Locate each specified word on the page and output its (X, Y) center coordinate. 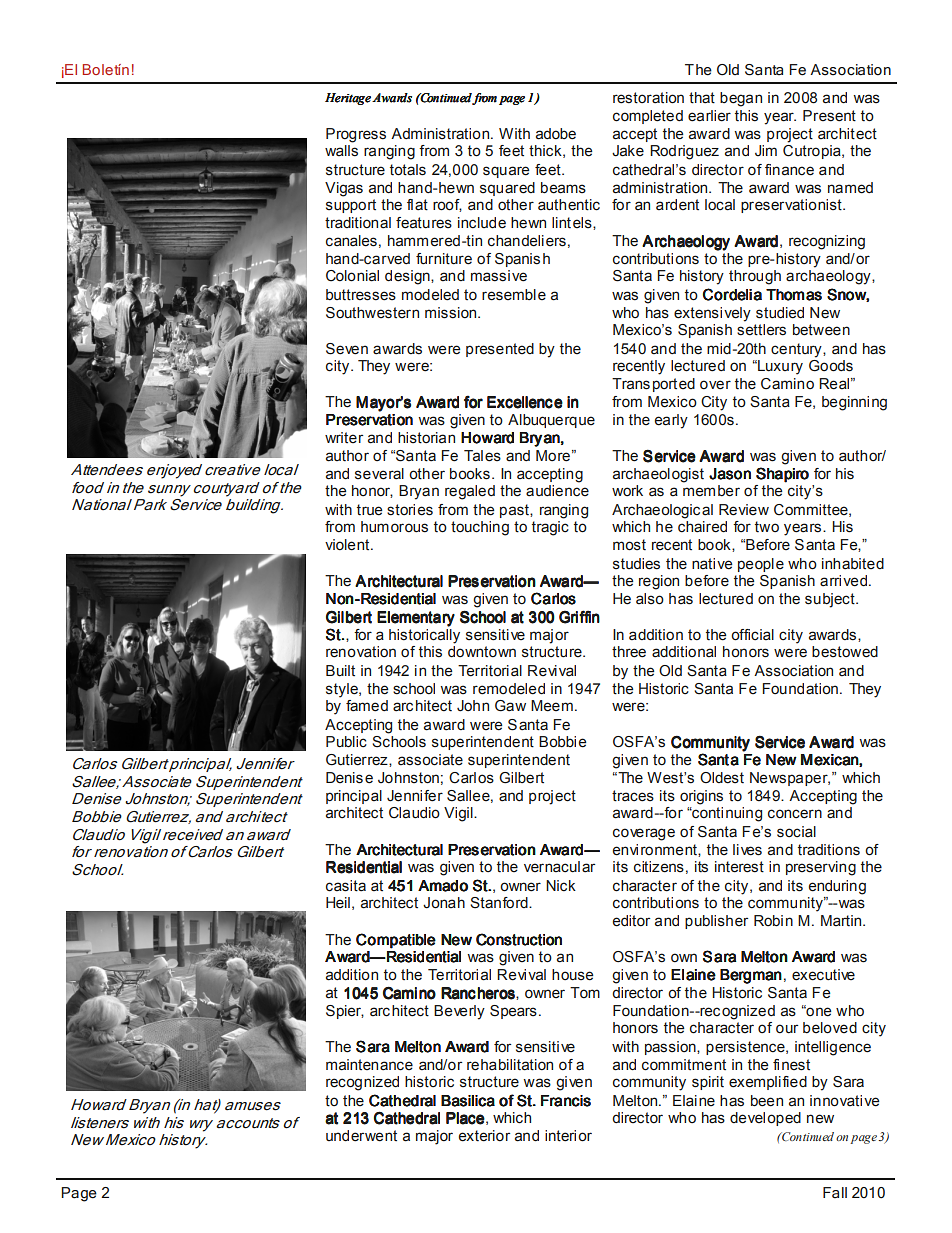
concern (795, 814)
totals (408, 170)
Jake (628, 151)
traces (633, 796)
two (767, 527)
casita (346, 886)
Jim (766, 150)
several (379, 474)
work (627, 490)
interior (568, 1136)
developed (765, 1119)
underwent (361, 1136)
